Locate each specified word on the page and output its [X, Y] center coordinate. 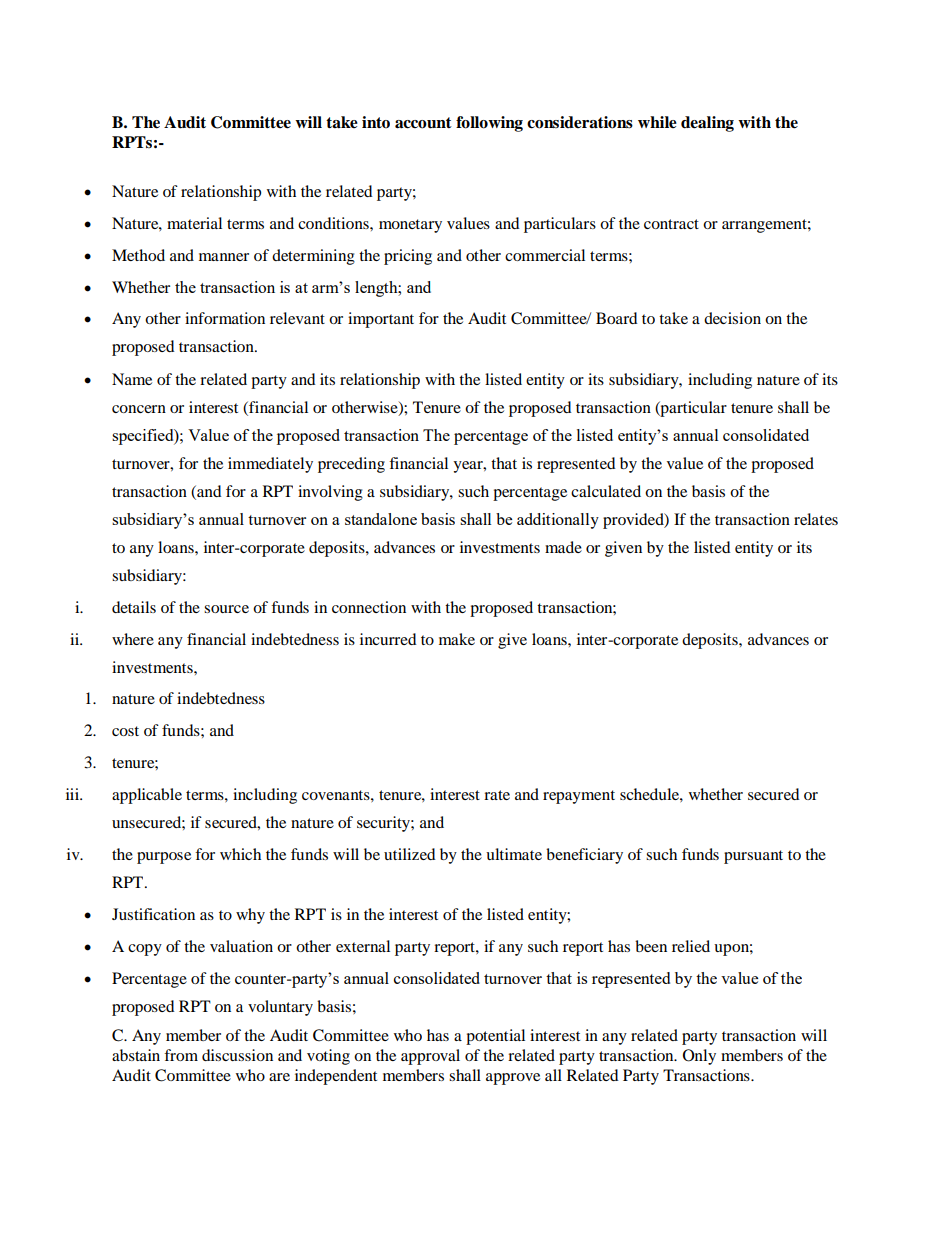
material [194, 223]
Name [132, 379]
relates [816, 519]
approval [430, 1057]
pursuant [753, 857]
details [134, 607]
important [381, 320]
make [457, 639]
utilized [410, 854]
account [423, 123]
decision [732, 318]
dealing [707, 124]
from [181, 1055]
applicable [147, 796]
